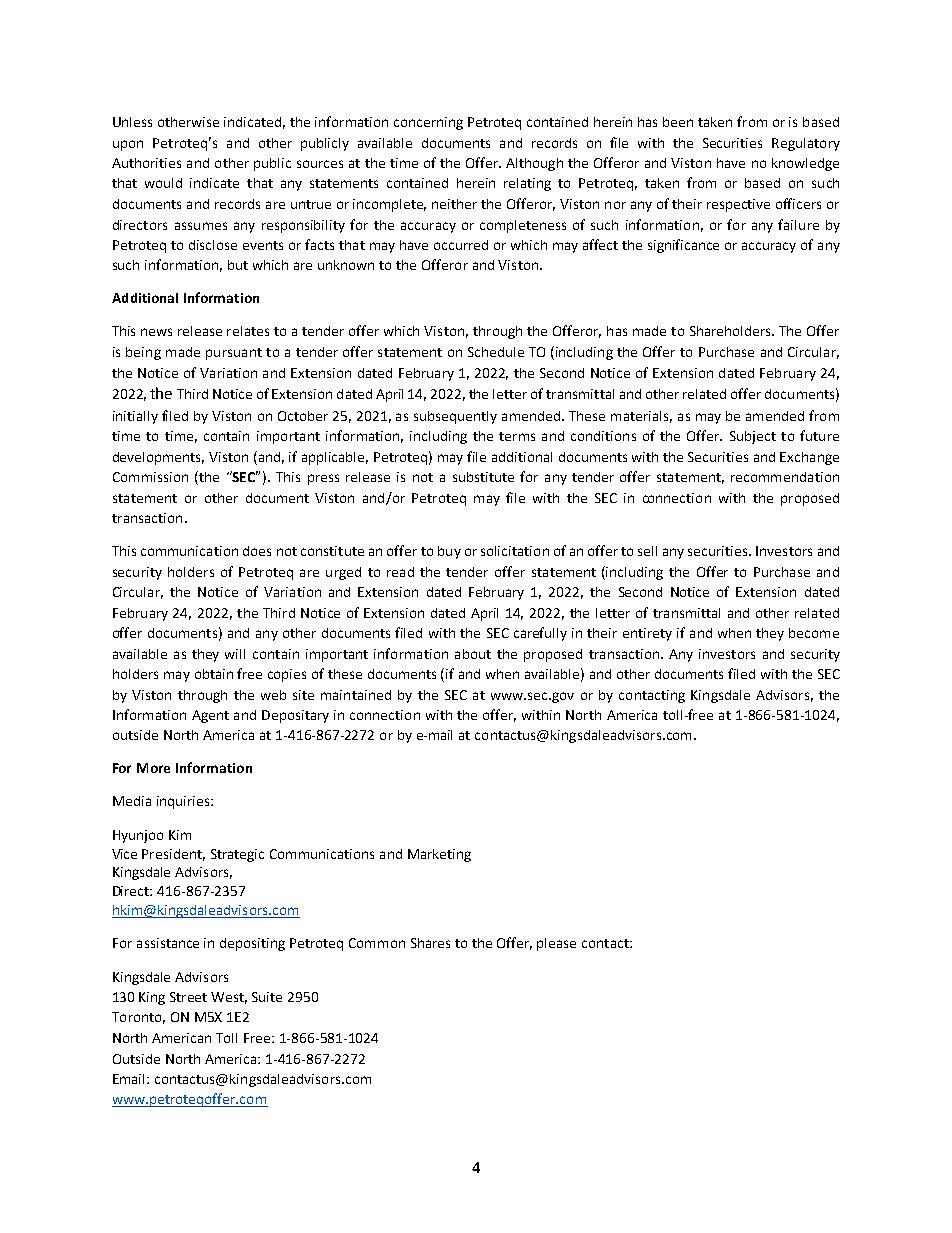 The image size is (952, 1233). I want to click on pursuant, so click(234, 354).
